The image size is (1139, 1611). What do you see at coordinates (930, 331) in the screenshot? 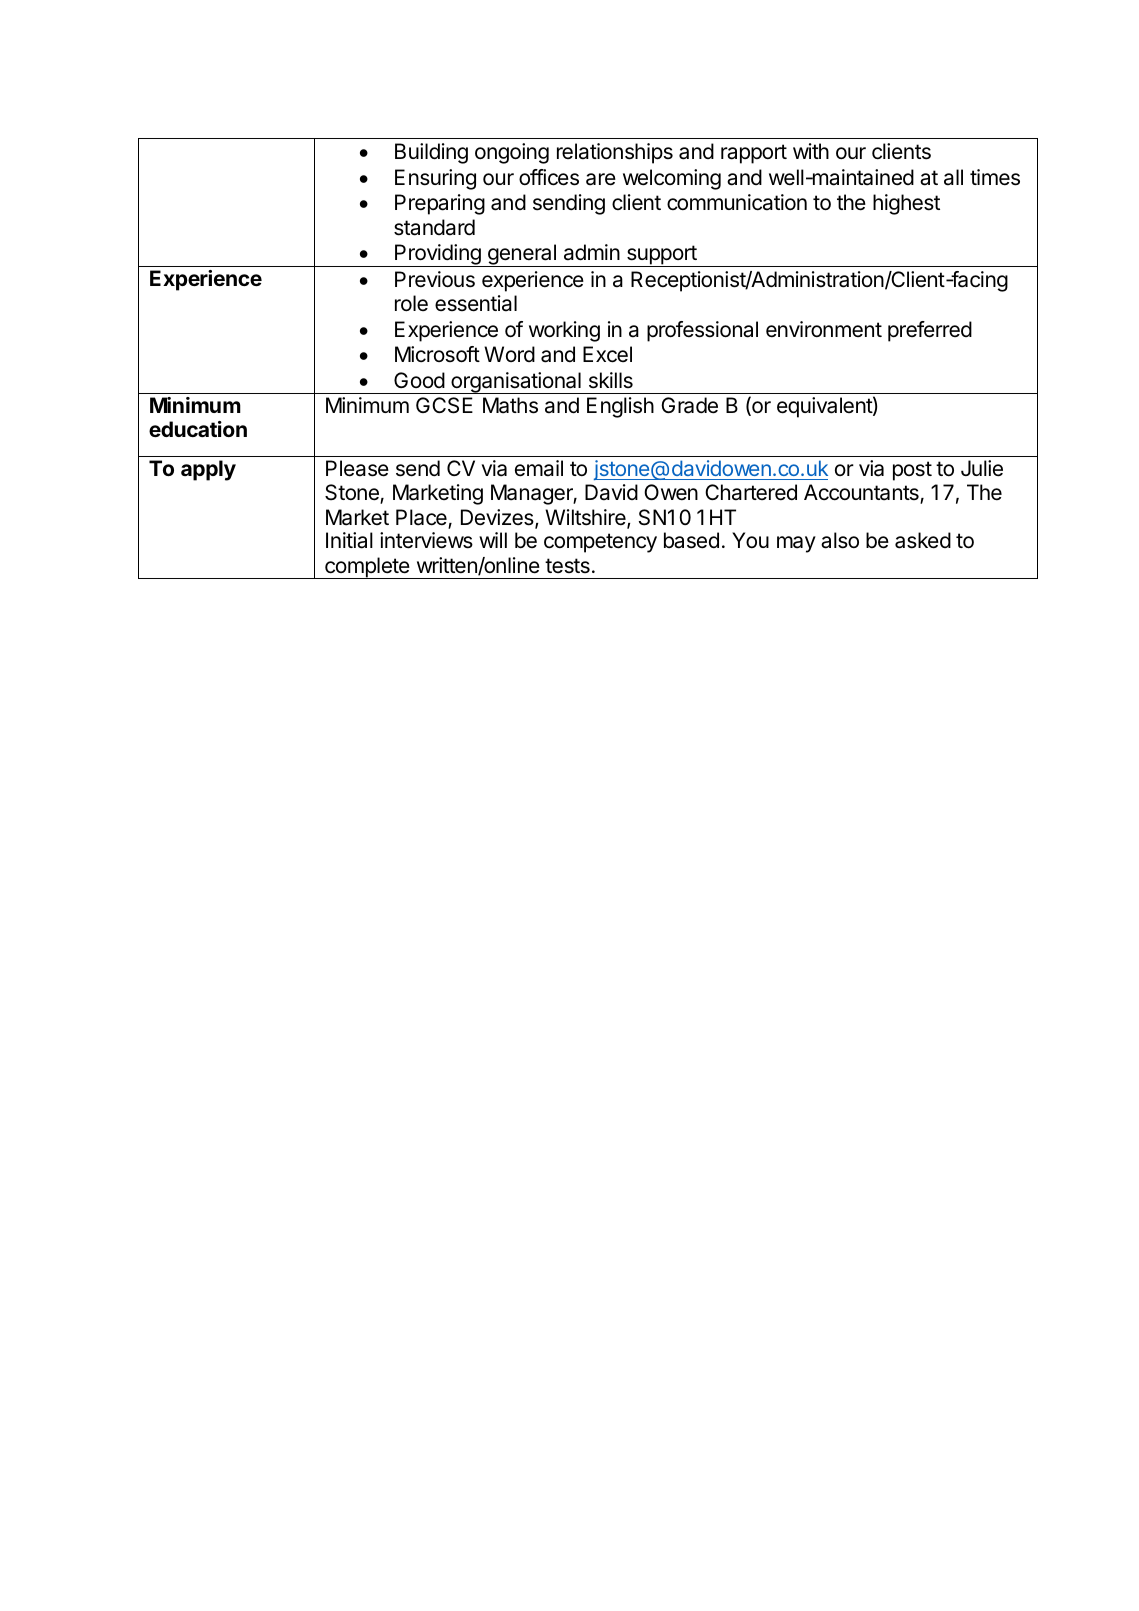
I see `preferred` at bounding box center [930, 331].
